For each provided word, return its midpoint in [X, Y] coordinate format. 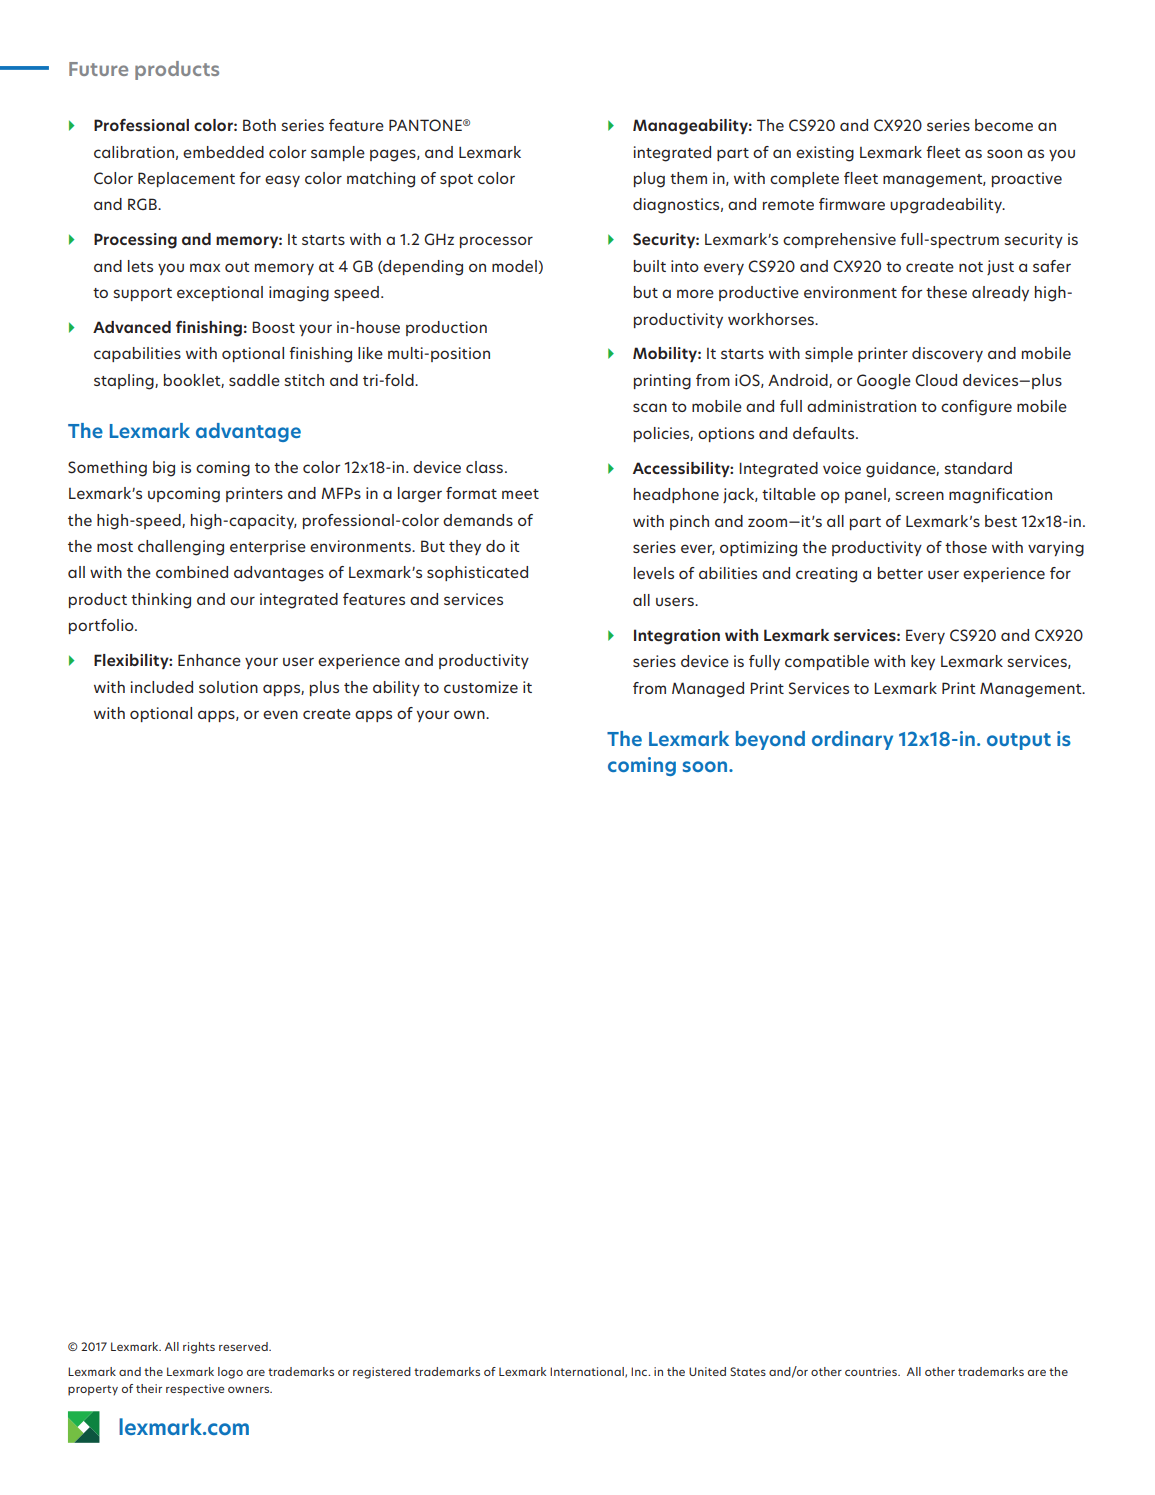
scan [650, 407]
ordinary [852, 740]
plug [649, 180]
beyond [770, 740]
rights [199, 1348]
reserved [244, 1346]
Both [259, 125]
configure [976, 408]
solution [228, 687]
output [1019, 741]
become [1004, 125]
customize [481, 687]
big [164, 469]
